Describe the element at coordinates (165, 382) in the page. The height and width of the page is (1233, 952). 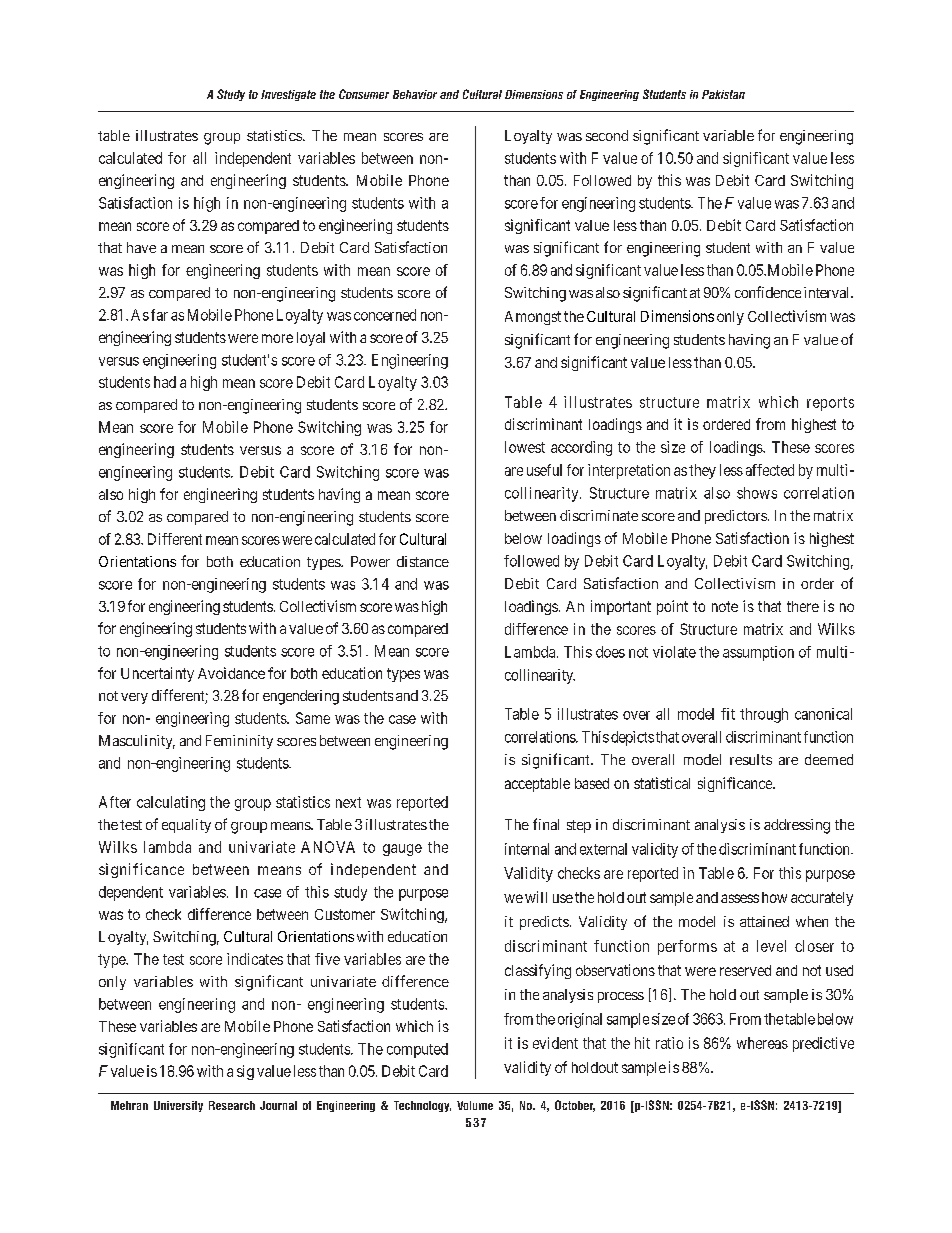
I see `had` at that location.
